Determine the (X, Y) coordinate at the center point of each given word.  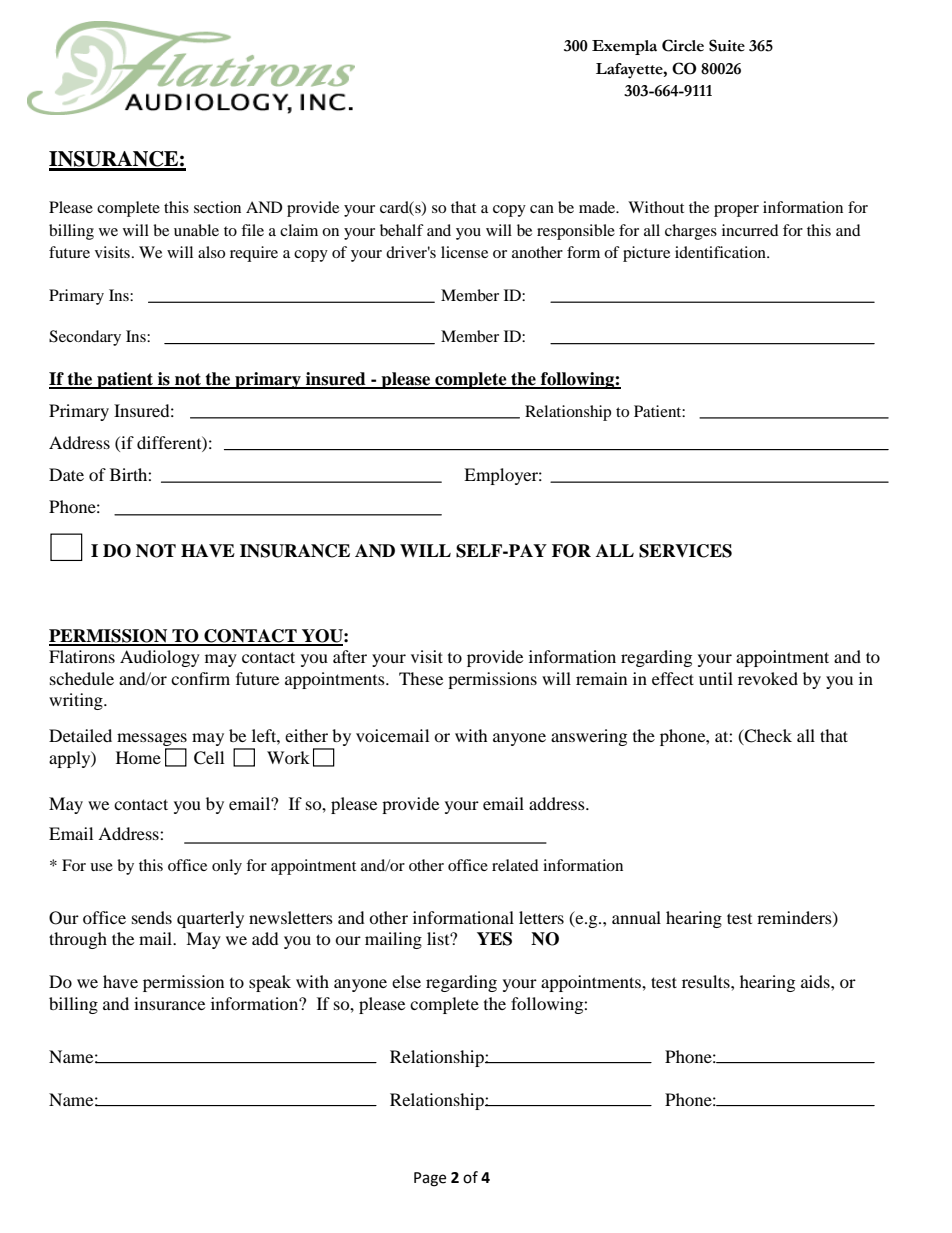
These (421, 678)
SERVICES (685, 551)
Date (66, 474)
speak (270, 983)
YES (494, 939)
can (542, 209)
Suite (727, 45)
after (350, 656)
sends (152, 917)
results (707, 981)
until (716, 678)
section (217, 207)
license (464, 252)
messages (152, 741)
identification (721, 252)
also (211, 252)
